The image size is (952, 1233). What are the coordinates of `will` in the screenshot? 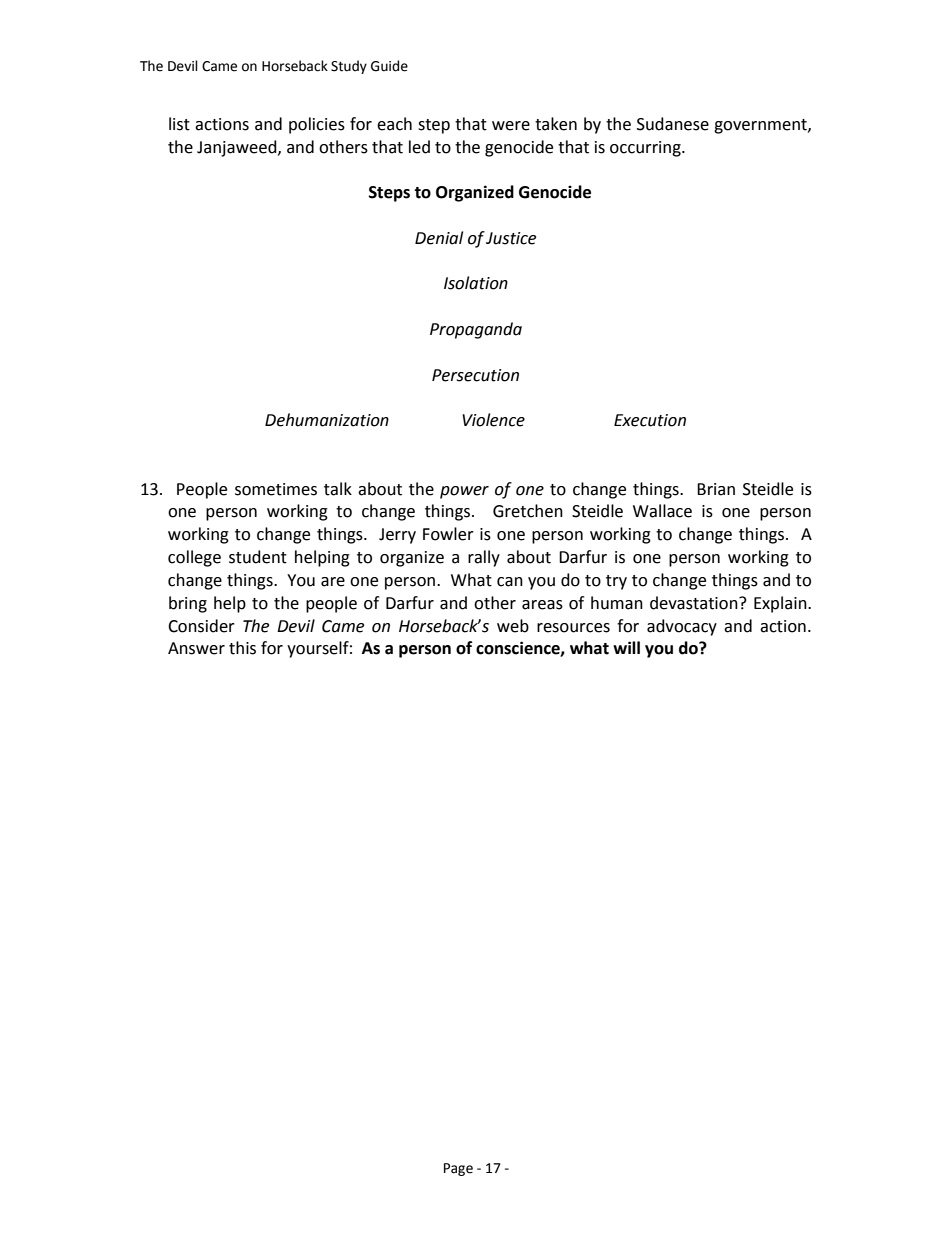 It's located at (626, 647).
